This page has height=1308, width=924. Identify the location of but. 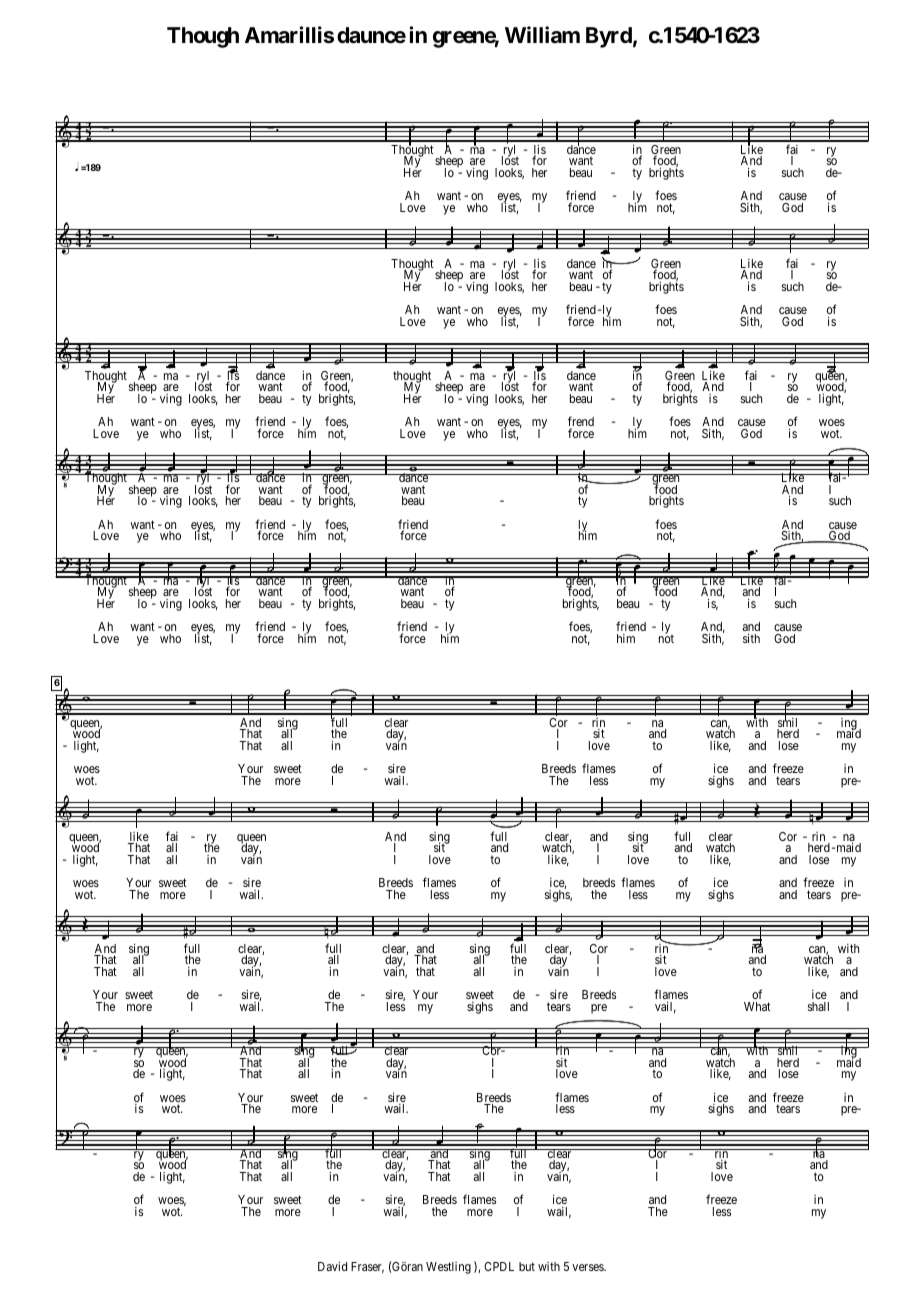
(527, 1266).
